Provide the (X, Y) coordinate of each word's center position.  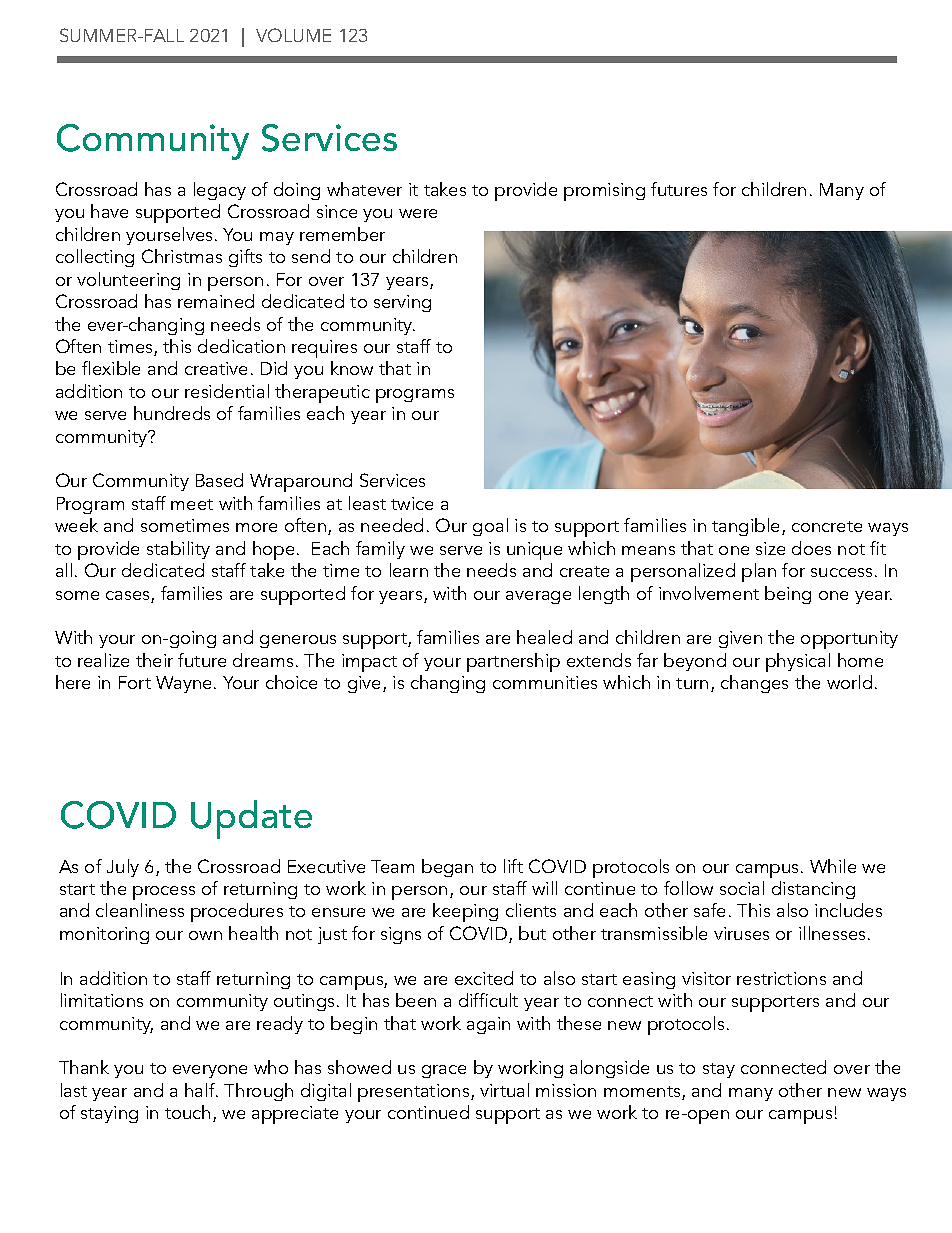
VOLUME (293, 35)
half (201, 1090)
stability (178, 550)
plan (759, 572)
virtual (504, 1090)
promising (604, 192)
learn (409, 570)
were (418, 213)
